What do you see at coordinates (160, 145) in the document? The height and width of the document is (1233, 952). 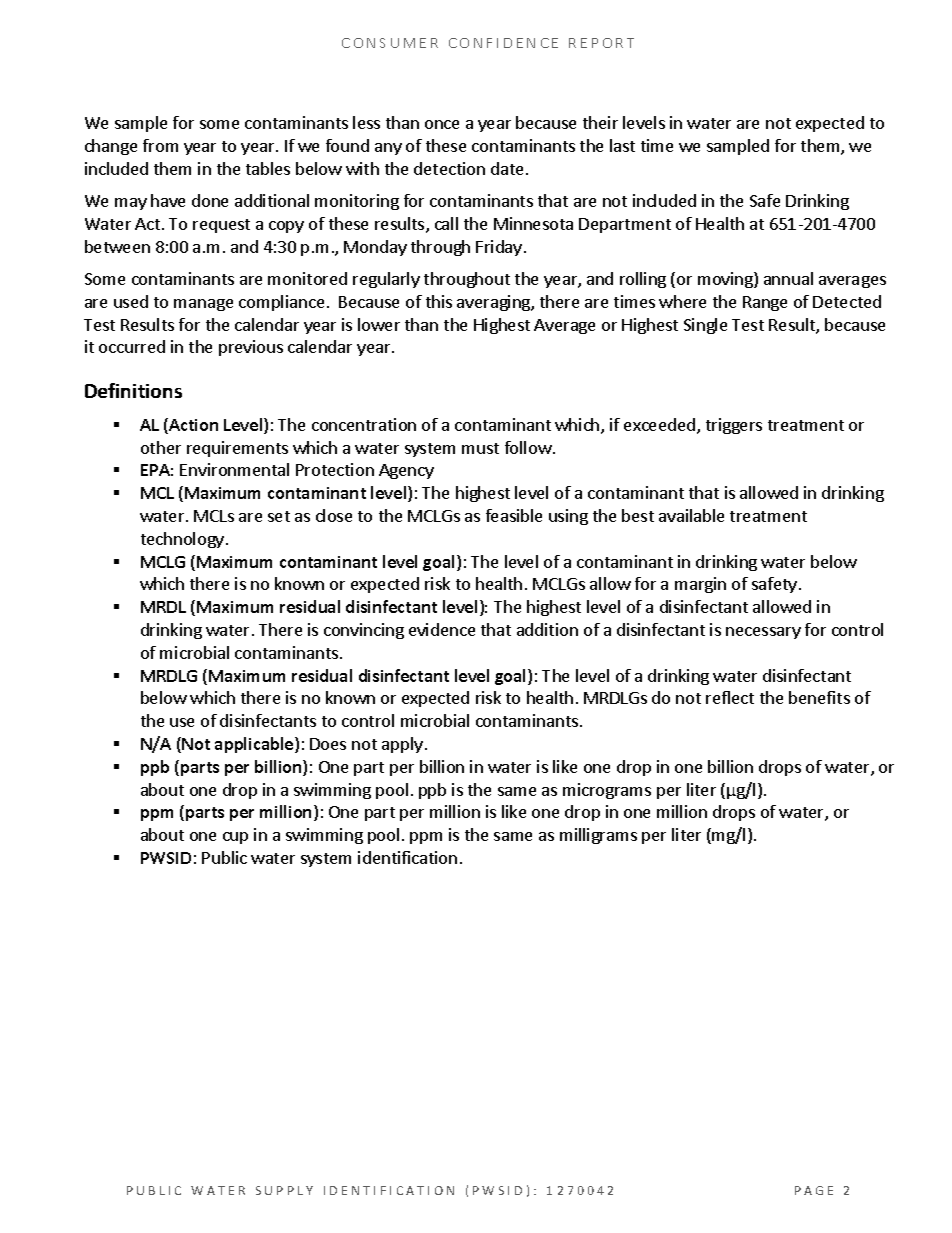 I see `from` at bounding box center [160, 145].
